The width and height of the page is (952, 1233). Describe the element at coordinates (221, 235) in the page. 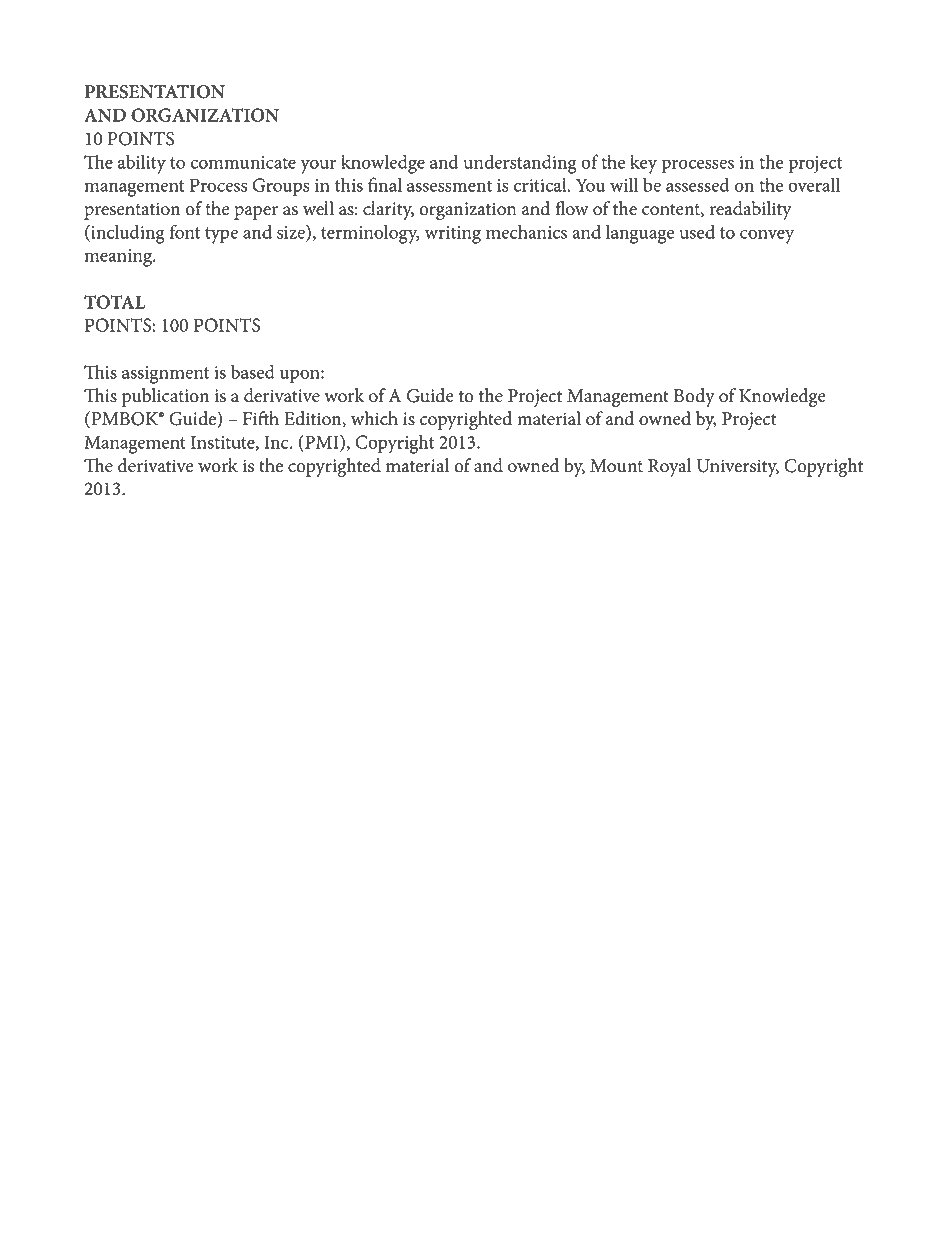

I see `type` at that location.
